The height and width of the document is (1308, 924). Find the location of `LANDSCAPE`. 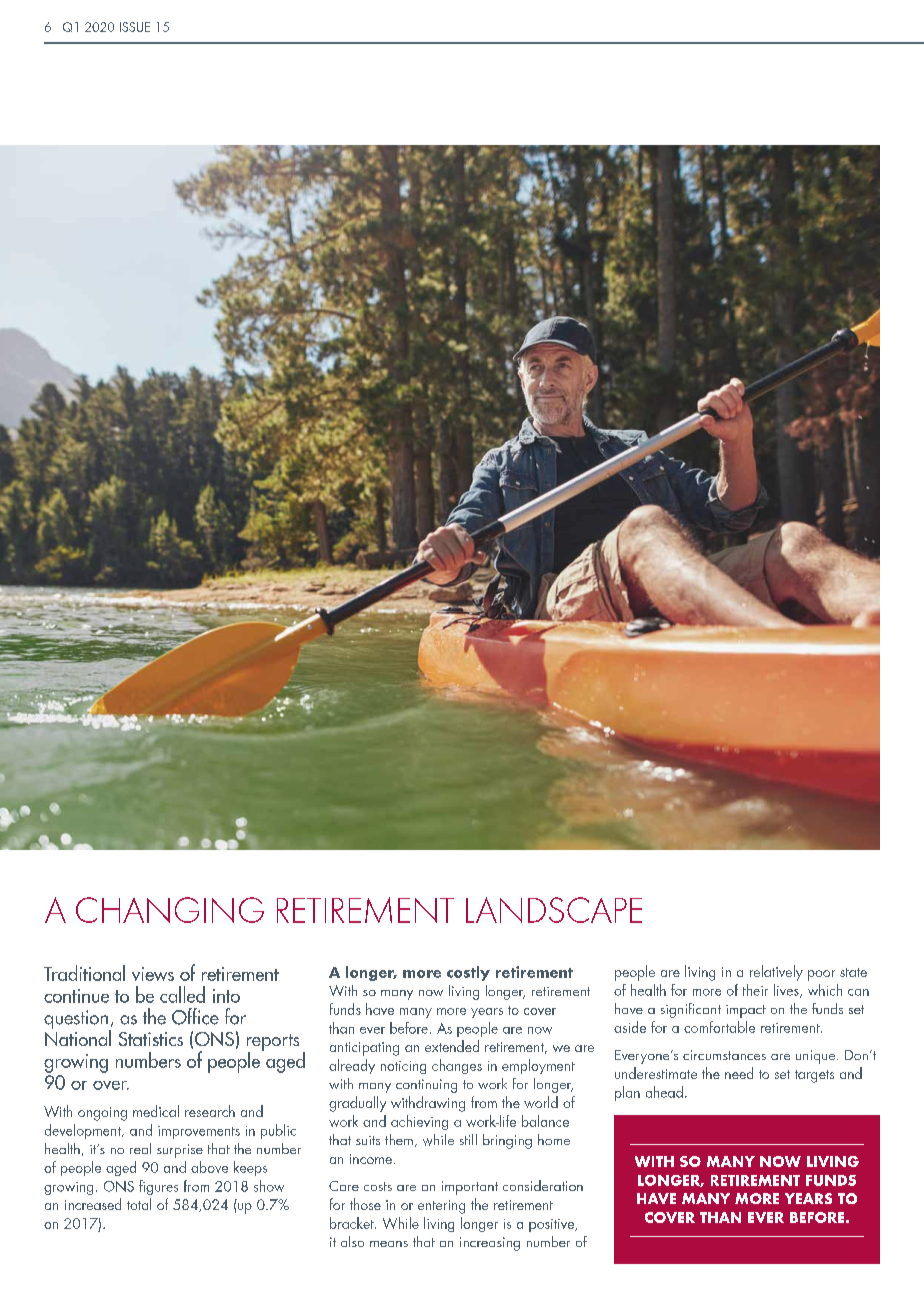

LANDSCAPE is located at coordinates (554, 910).
